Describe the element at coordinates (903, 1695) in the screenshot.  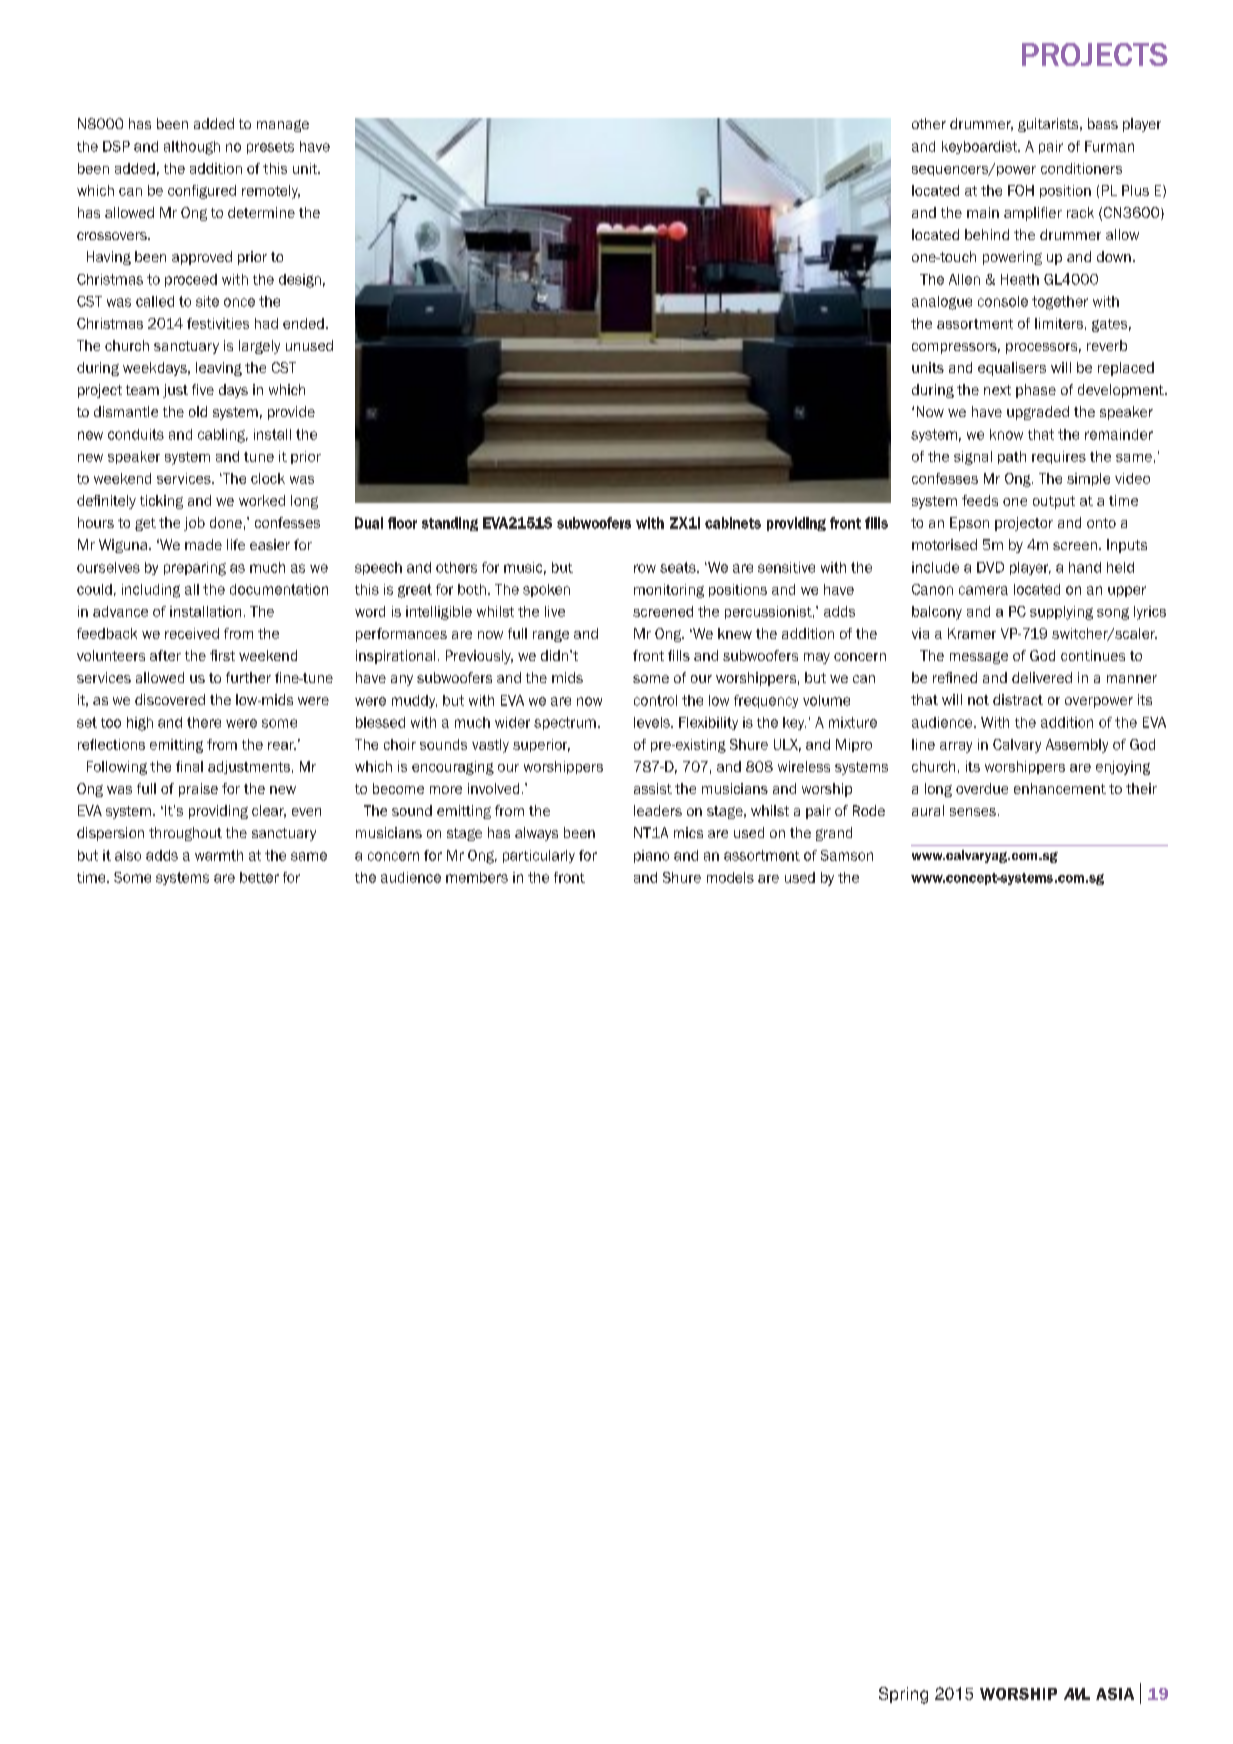
I see `Spring` at that location.
